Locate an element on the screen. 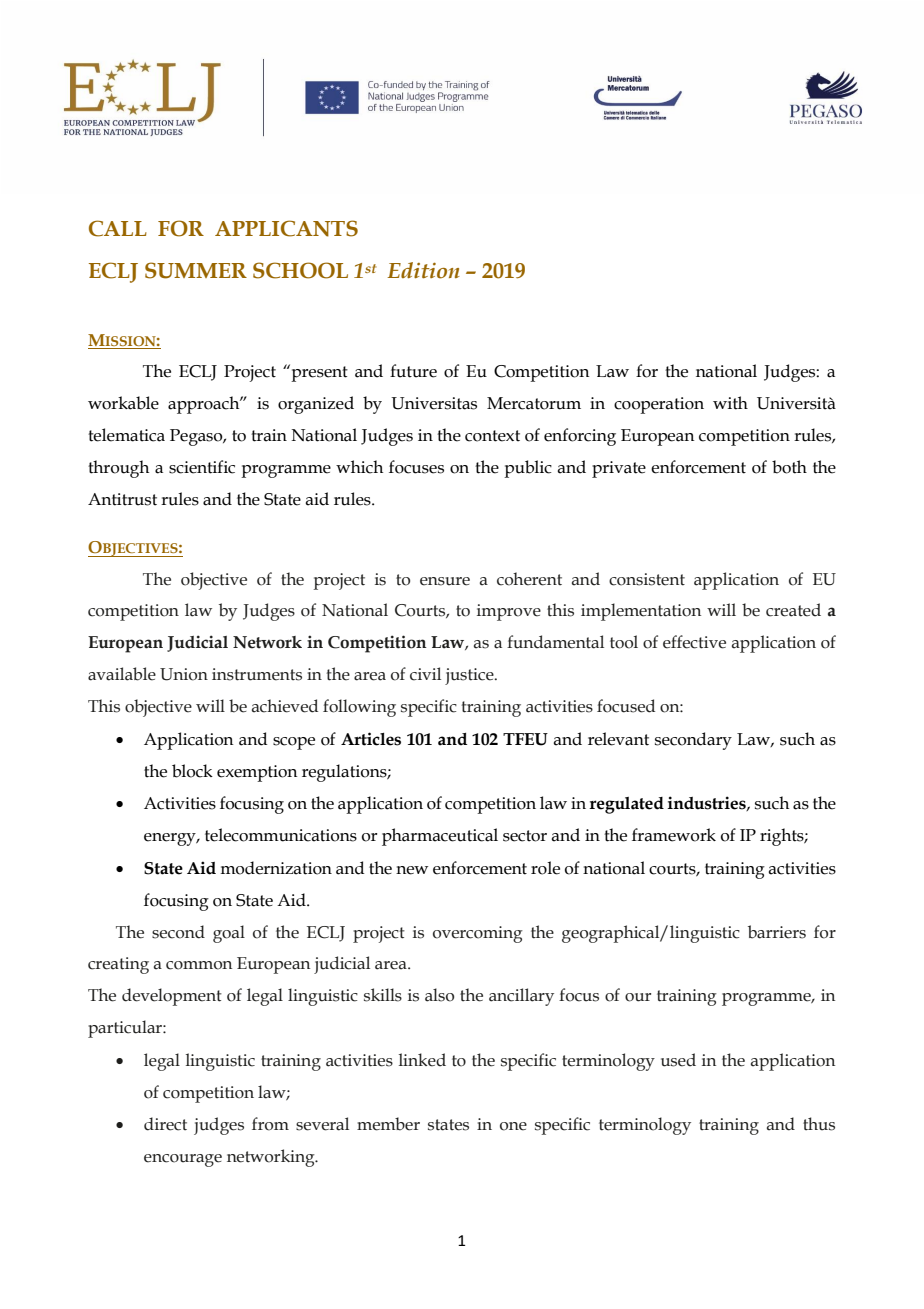 The image size is (924, 1309). both is located at coordinates (789, 467).
